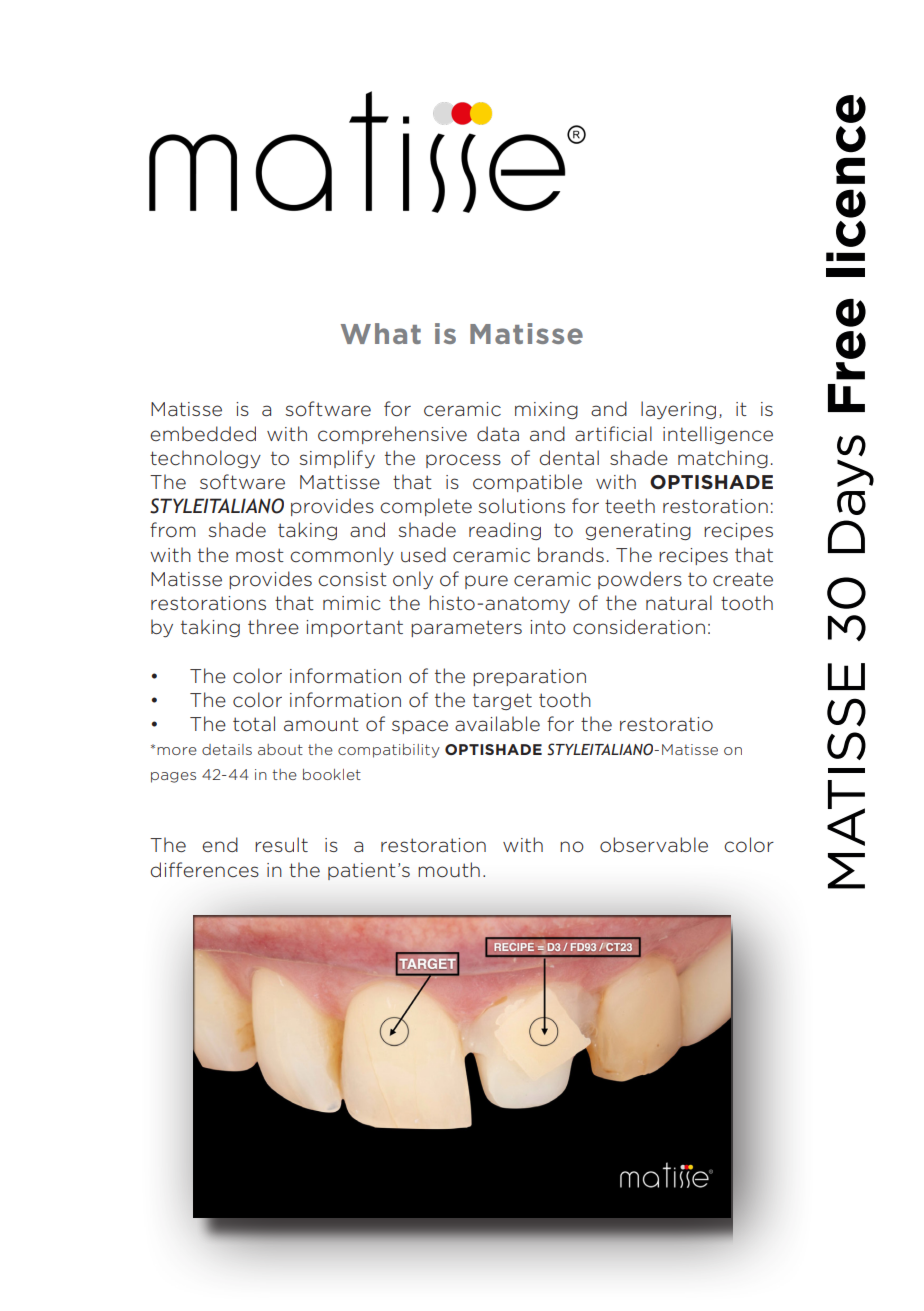 The height and width of the screenshot is (1311, 924). Describe the element at coordinates (546, 410) in the screenshot. I see `mixing` at that location.
